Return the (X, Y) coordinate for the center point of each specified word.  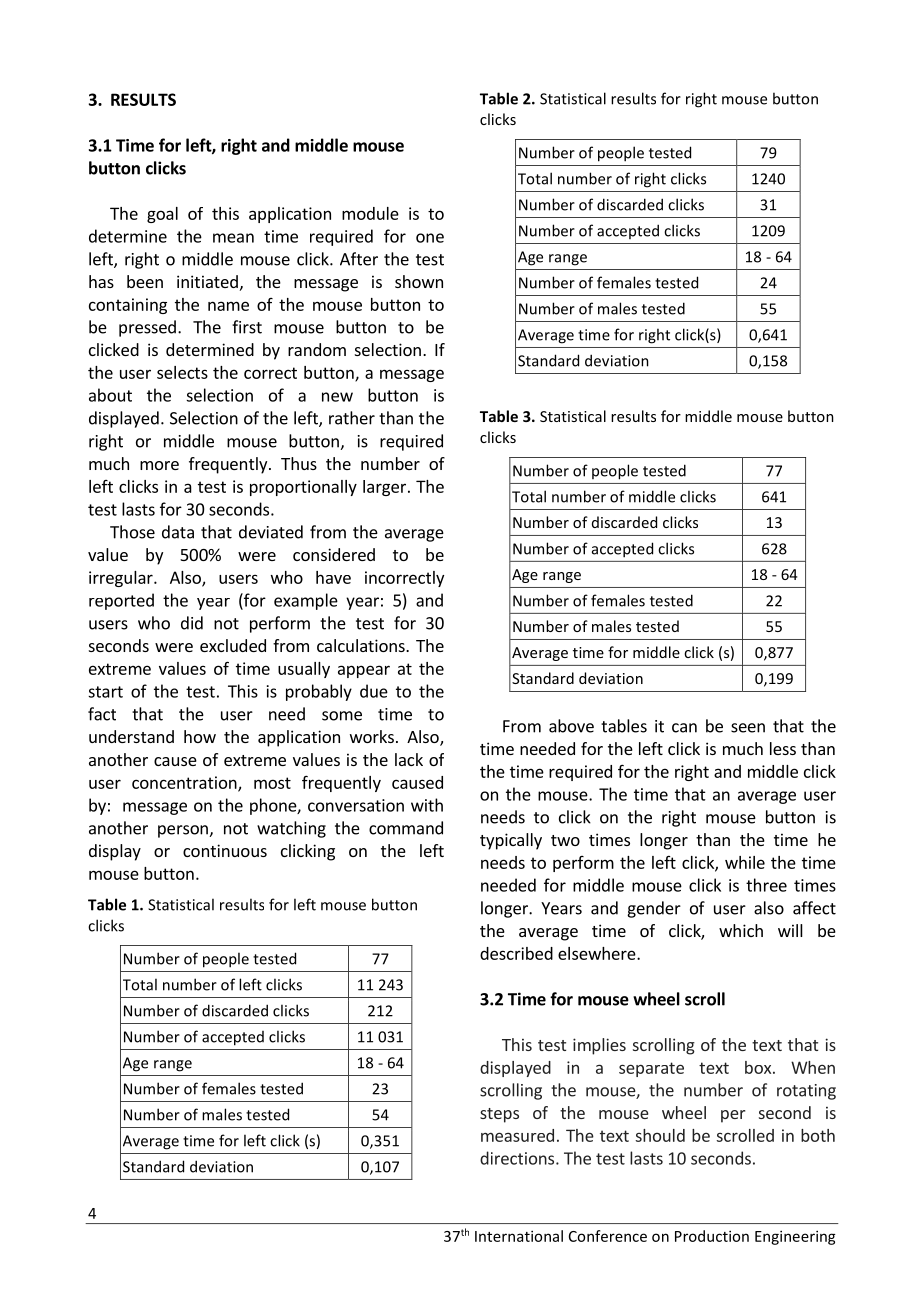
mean (233, 238)
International (519, 1236)
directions (518, 1158)
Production (712, 1236)
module (370, 213)
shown (419, 281)
